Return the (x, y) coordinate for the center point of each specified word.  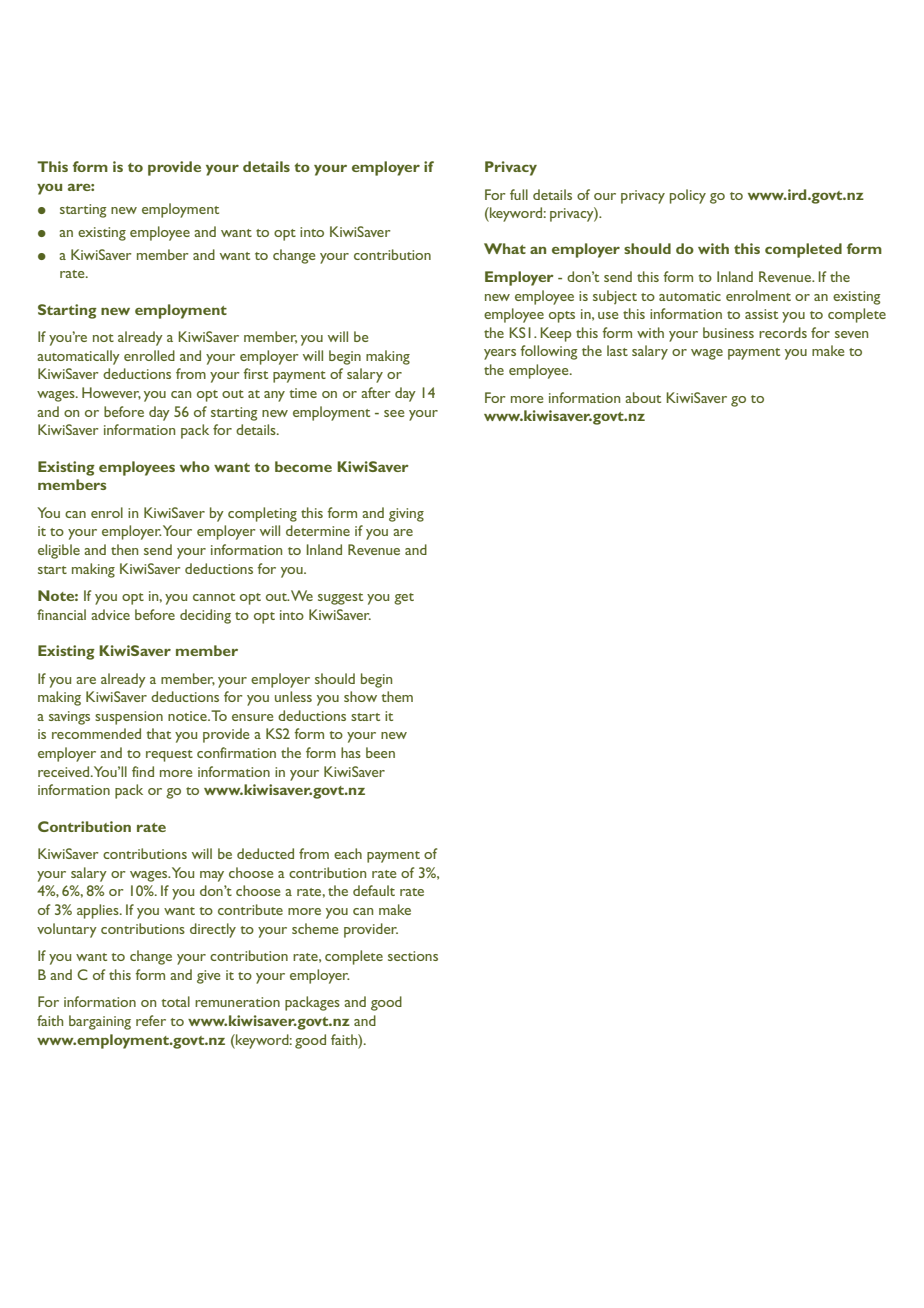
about (643, 397)
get (404, 599)
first (255, 373)
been (380, 752)
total (176, 1001)
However (111, 393)
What (505, 248)
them (397, 696)
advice (110, 614)
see (394, 413)
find (143, 771)
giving (406, 515)
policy (688, 196)
